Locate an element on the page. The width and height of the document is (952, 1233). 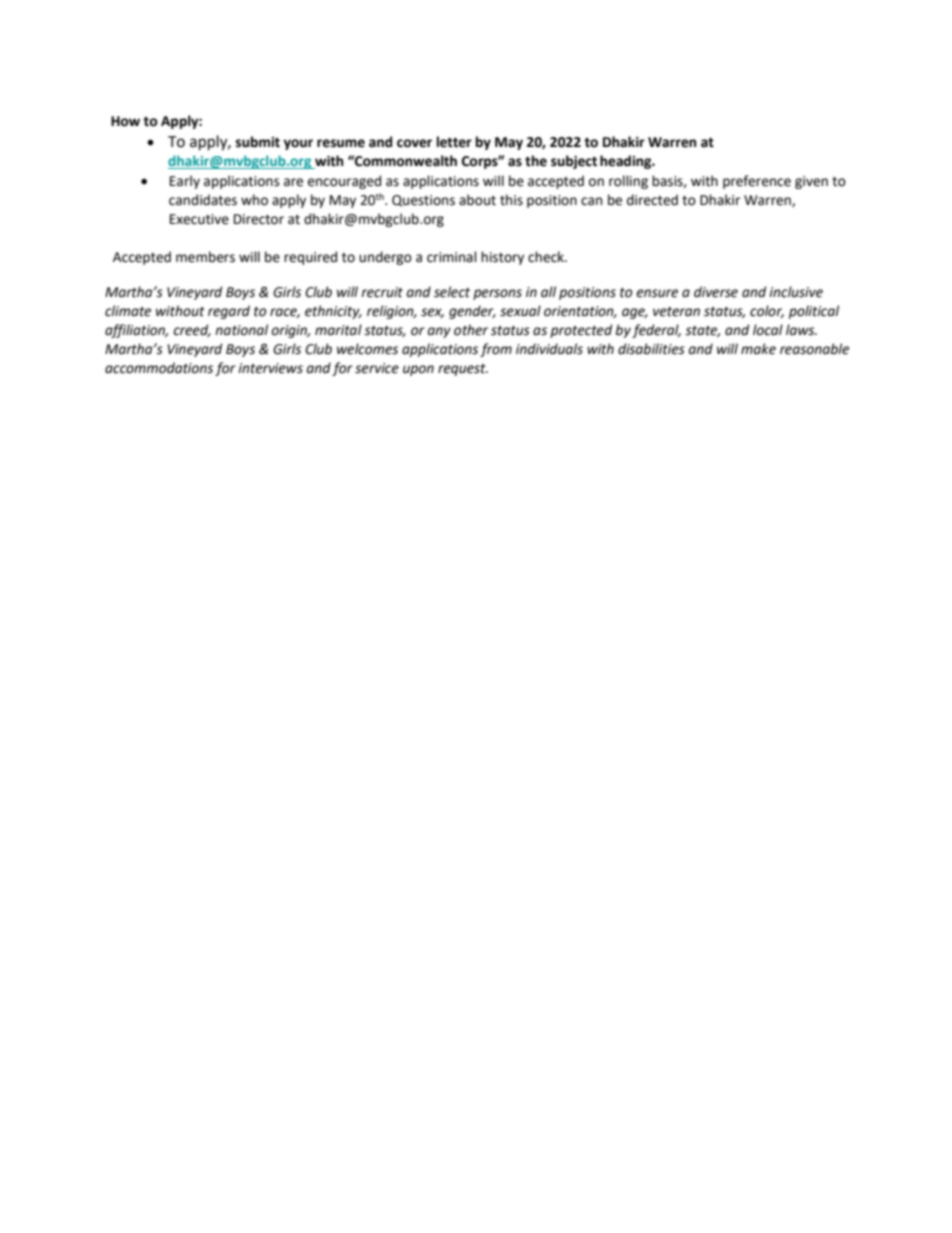
diverse is located at coordinates (716, 292).
